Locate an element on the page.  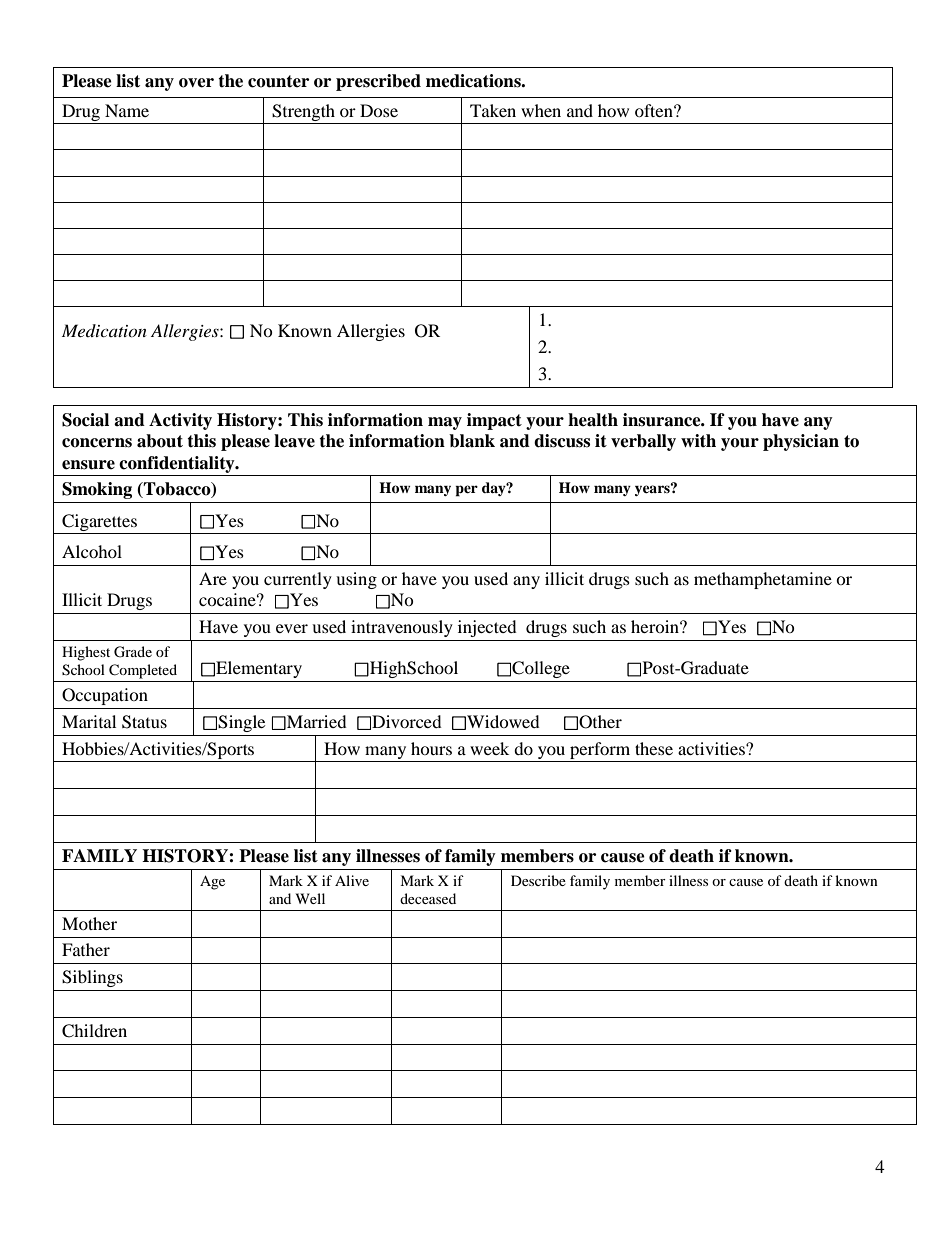
Siblings is located at coordinates (92, 978).
